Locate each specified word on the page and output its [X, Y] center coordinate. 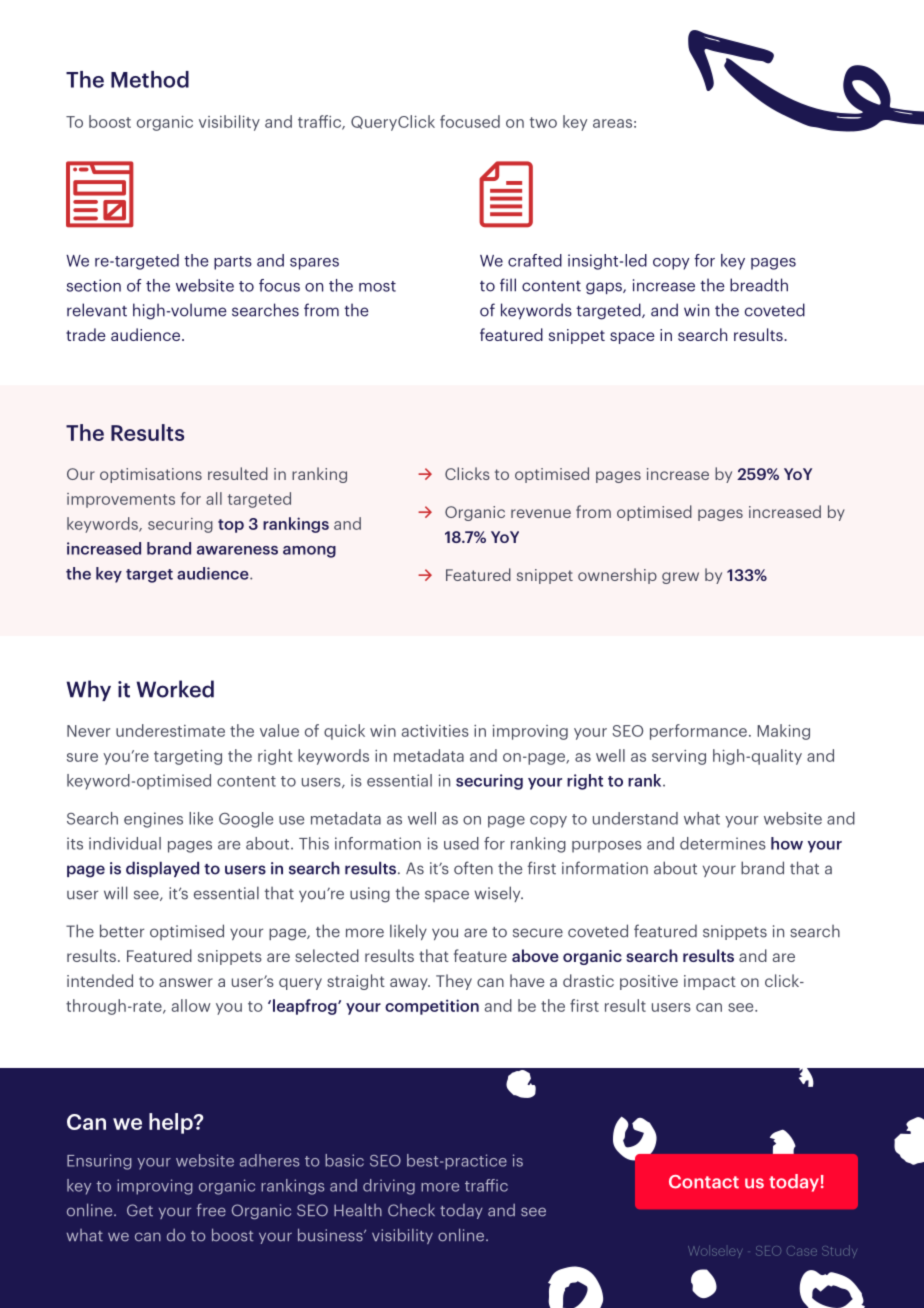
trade [86, 334]
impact [710, 982]
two [543, 122]
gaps [605, 288]
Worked [175, 689]
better [122, 931]
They [454, 982]
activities [435, 731]
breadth [759, 285]
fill [508, 285]
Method [150, 79]
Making [783, 732]
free [211, 1210]
